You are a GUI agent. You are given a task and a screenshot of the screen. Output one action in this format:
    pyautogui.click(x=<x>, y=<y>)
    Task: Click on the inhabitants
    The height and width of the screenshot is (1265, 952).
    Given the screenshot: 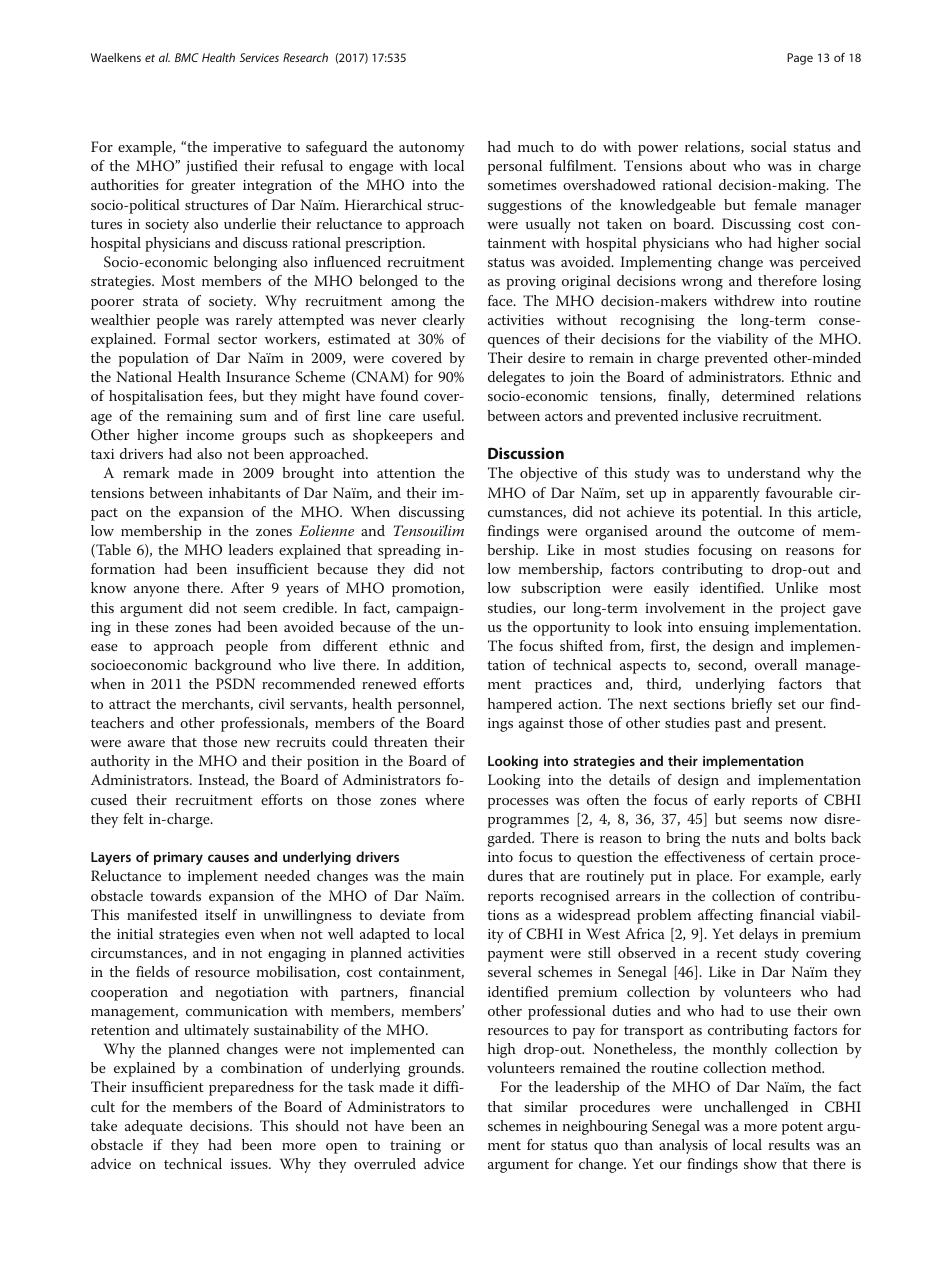 What is the action you would take?
    pyautogui.click(x=245, y=492)
